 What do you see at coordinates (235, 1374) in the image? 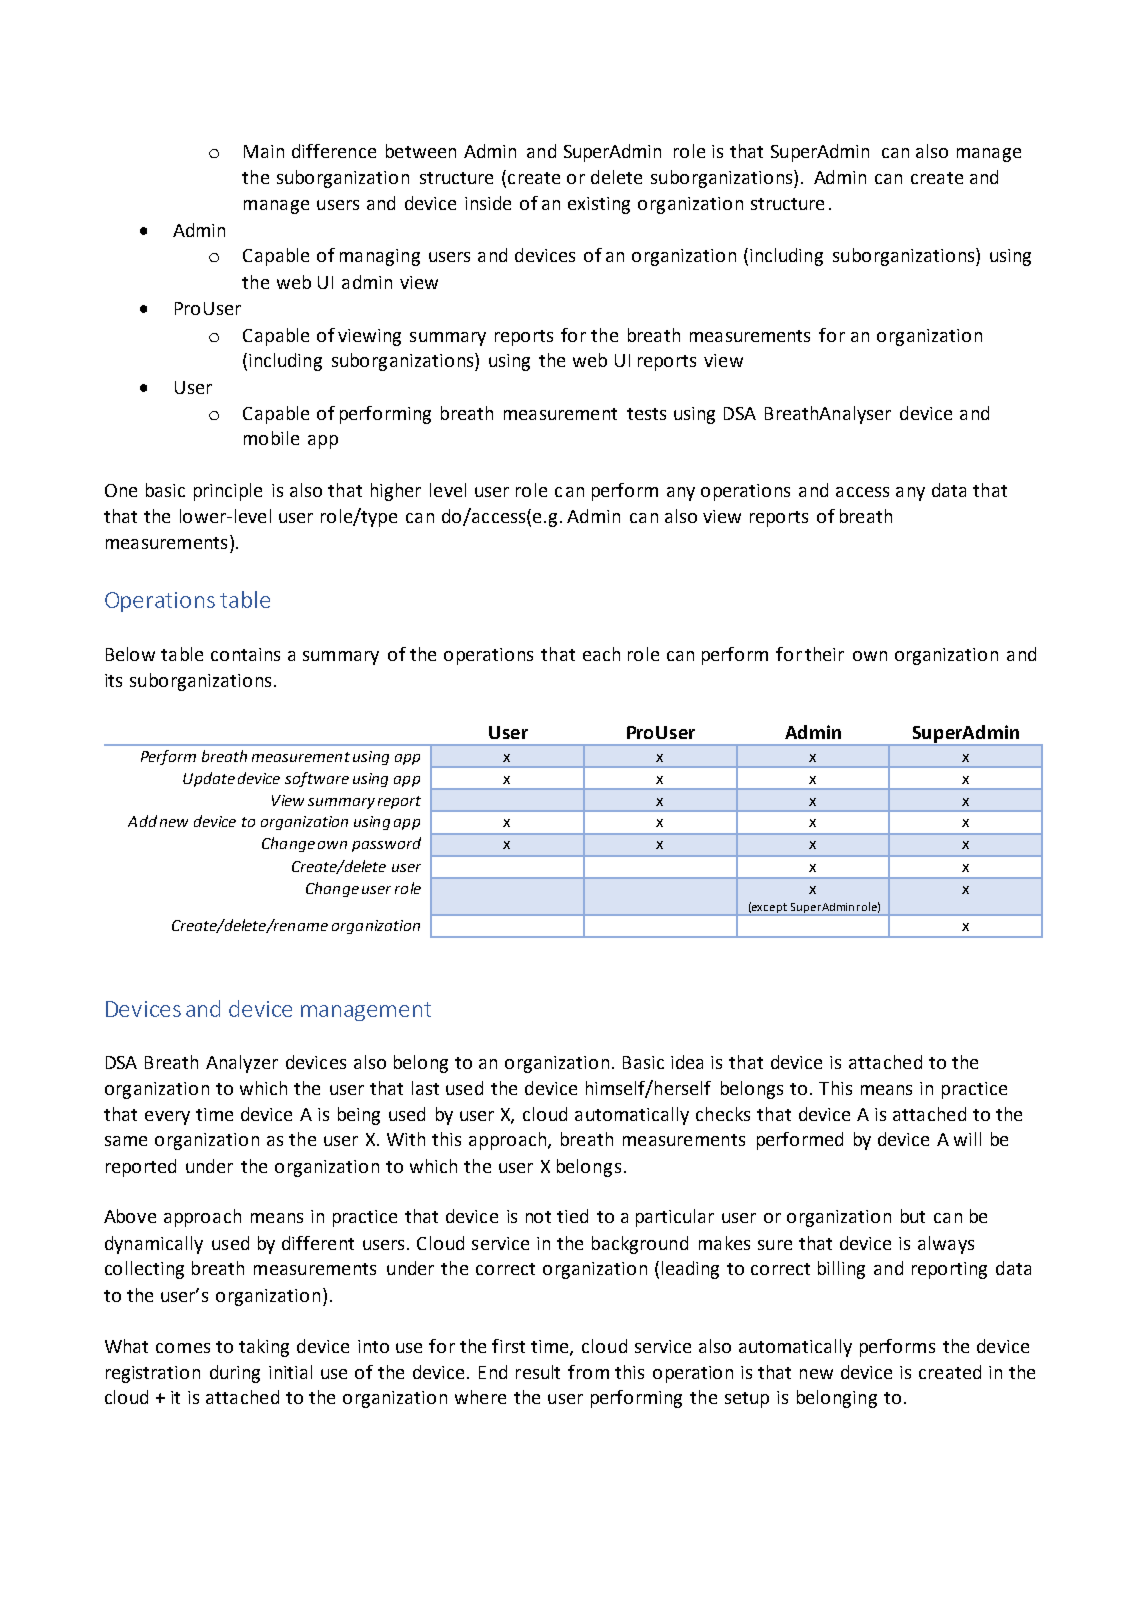
I see `during` at bounding box center [235, 1374].
